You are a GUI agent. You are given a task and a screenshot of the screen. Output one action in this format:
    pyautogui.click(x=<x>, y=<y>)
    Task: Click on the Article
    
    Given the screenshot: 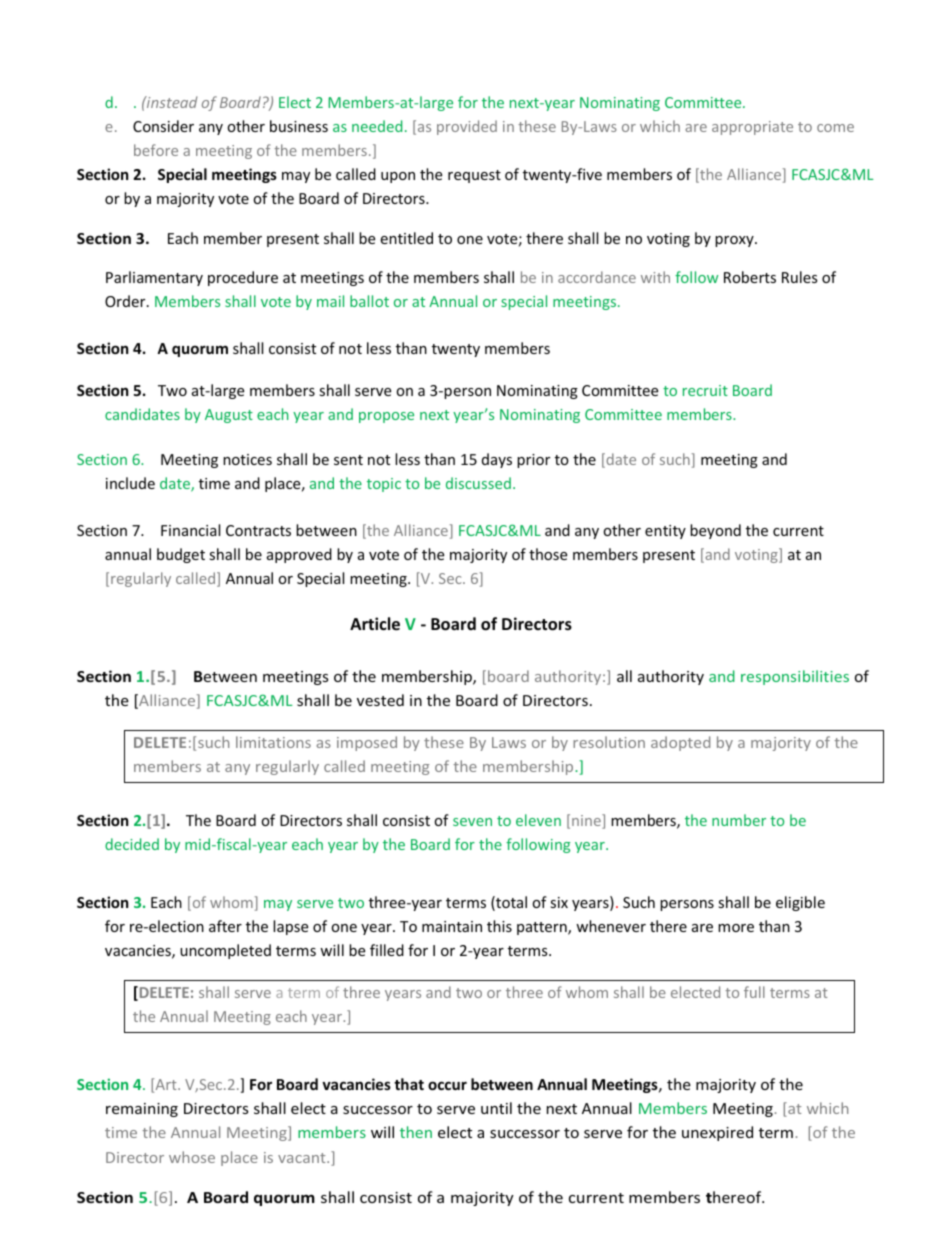 What is the action you would take?
    pyautogui.click(x=375, y=624)
